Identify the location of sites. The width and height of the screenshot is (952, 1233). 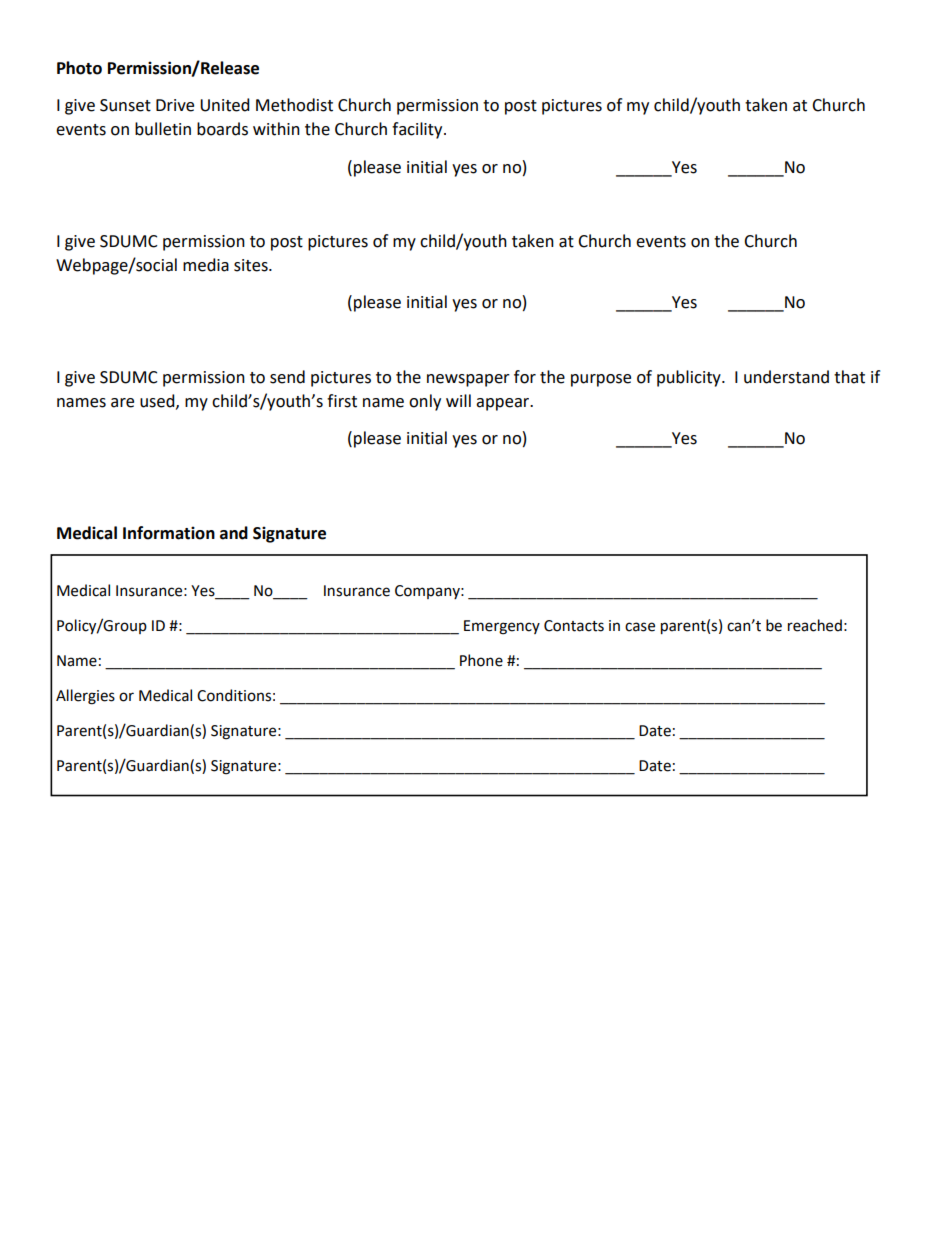
(252, 265).
